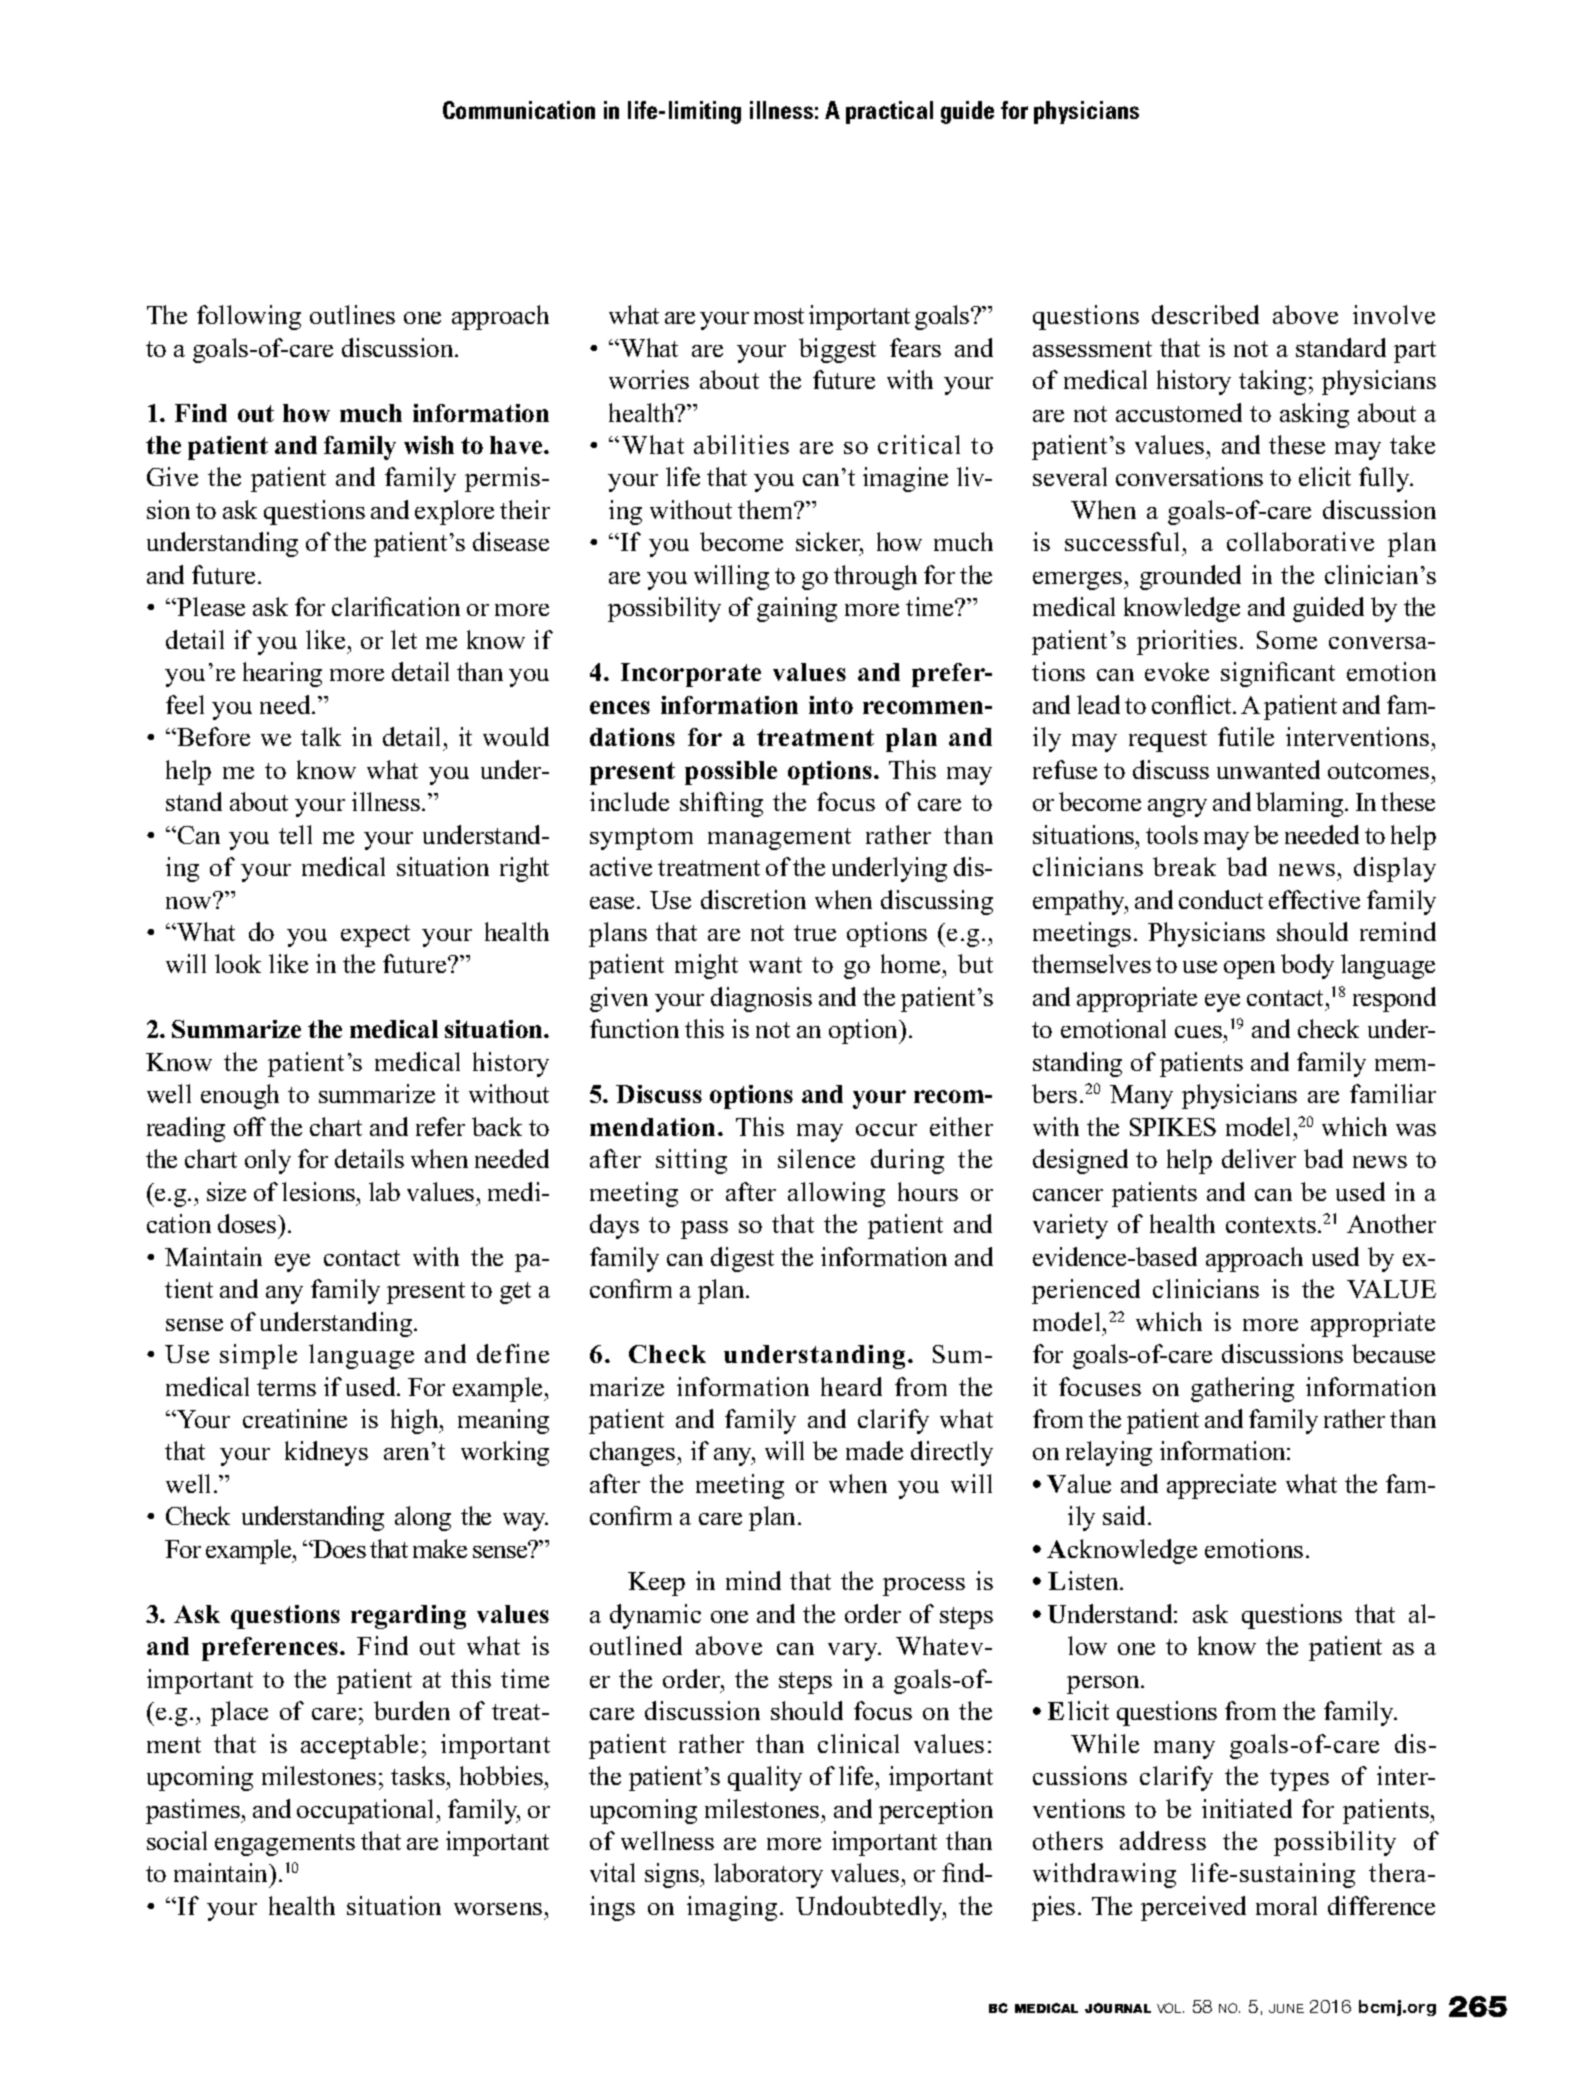 The width and height of the screenshot is (1583, 2094). What do you see at coordinates (1205, 314) in the screenshot?
I see `described` at bounding box center [1205, 314].
